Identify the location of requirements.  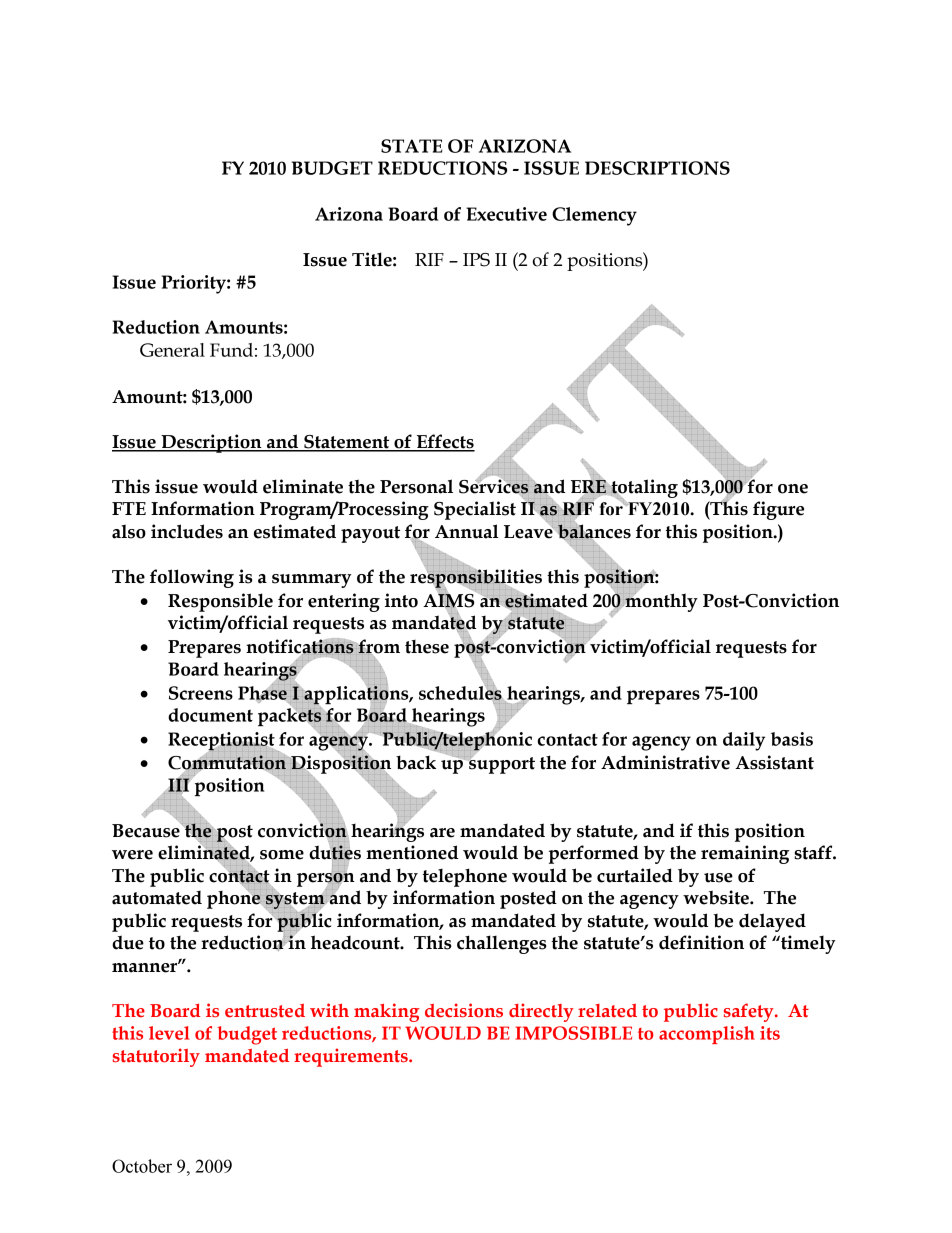
(352, 1057).
